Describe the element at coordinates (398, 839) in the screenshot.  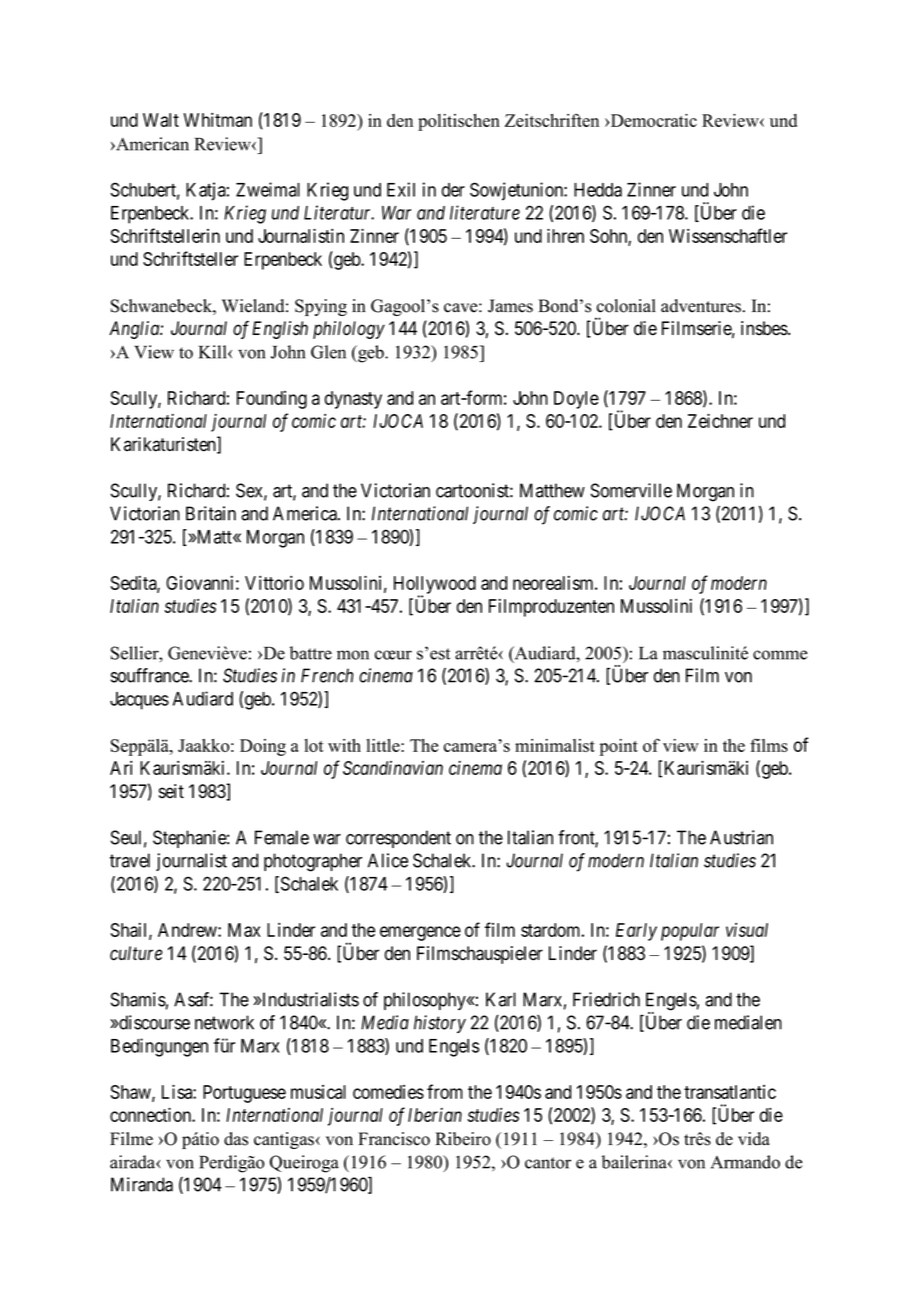
I see `correspondent` at that location.
